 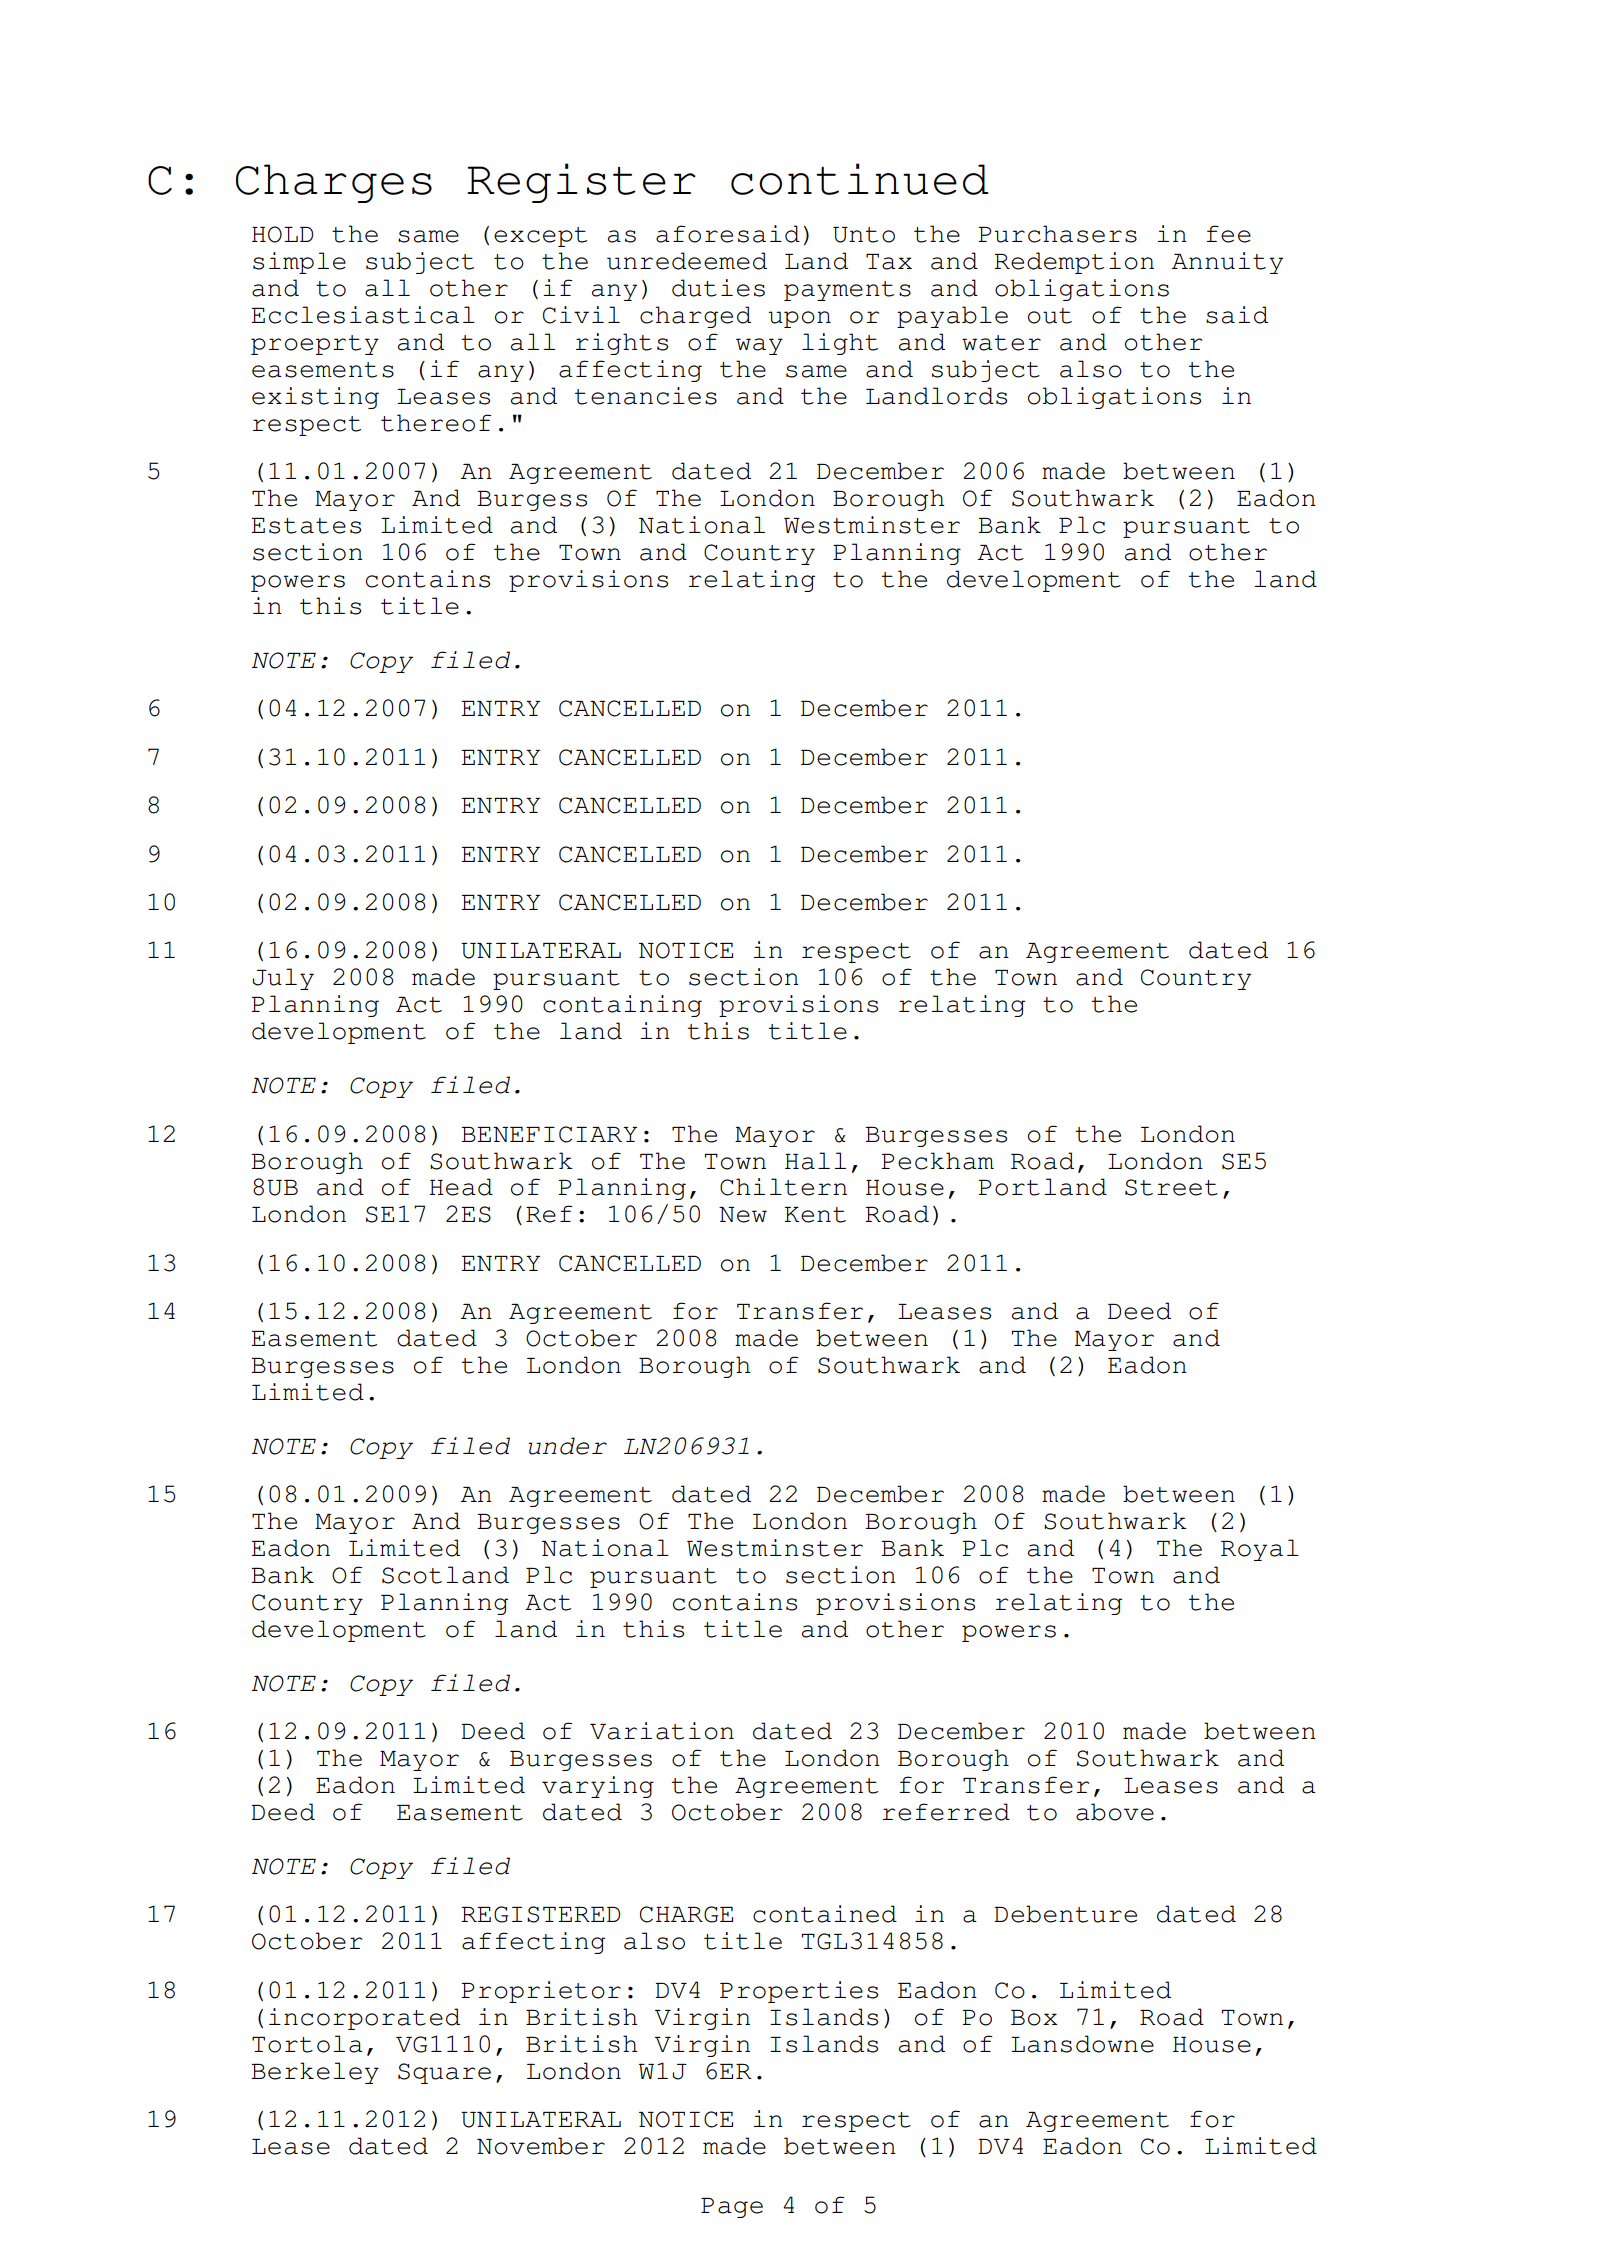 I want to click on Square, so click(x=444, y=2073).
